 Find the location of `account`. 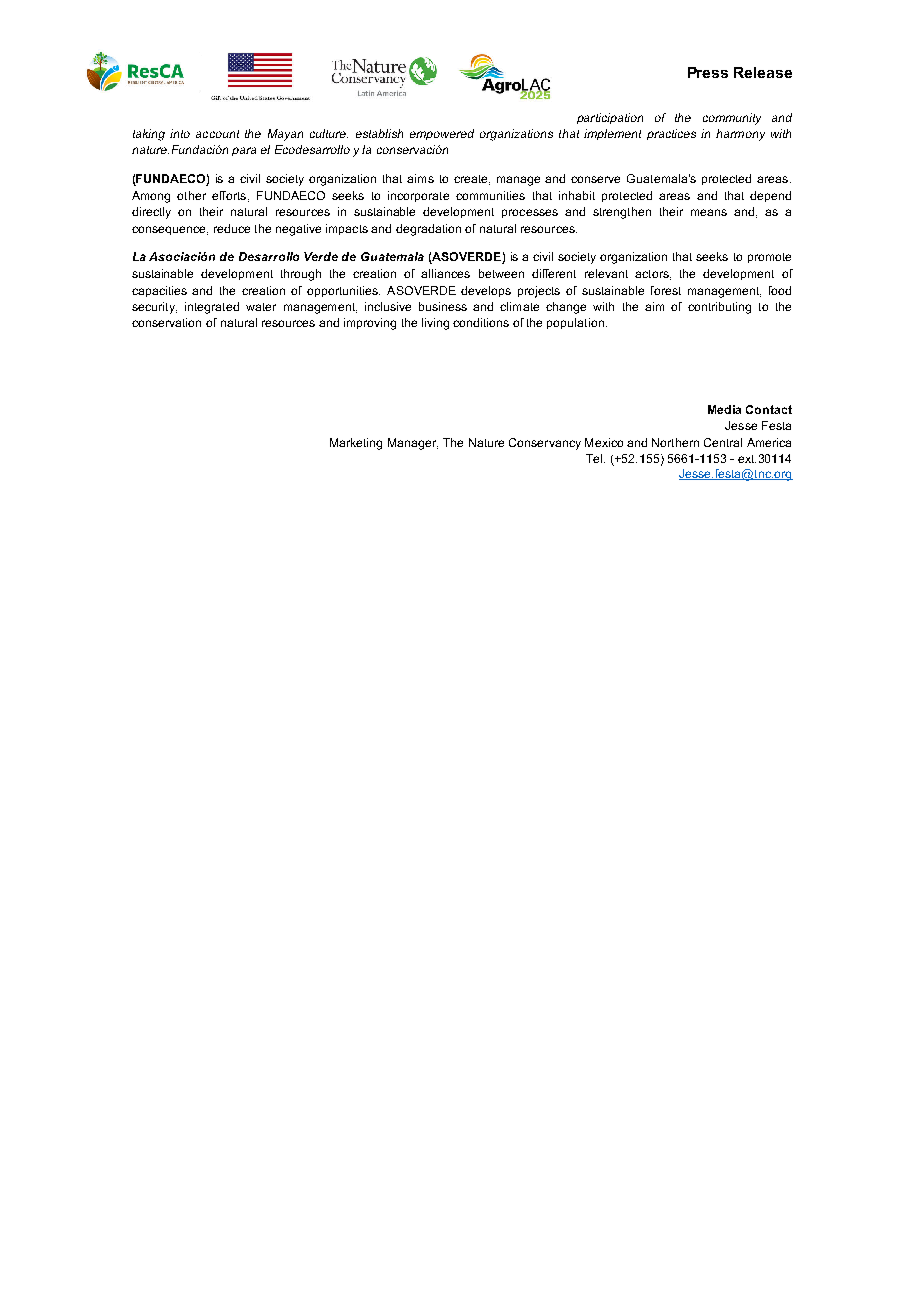

account is located at coordinates (217, 134).
